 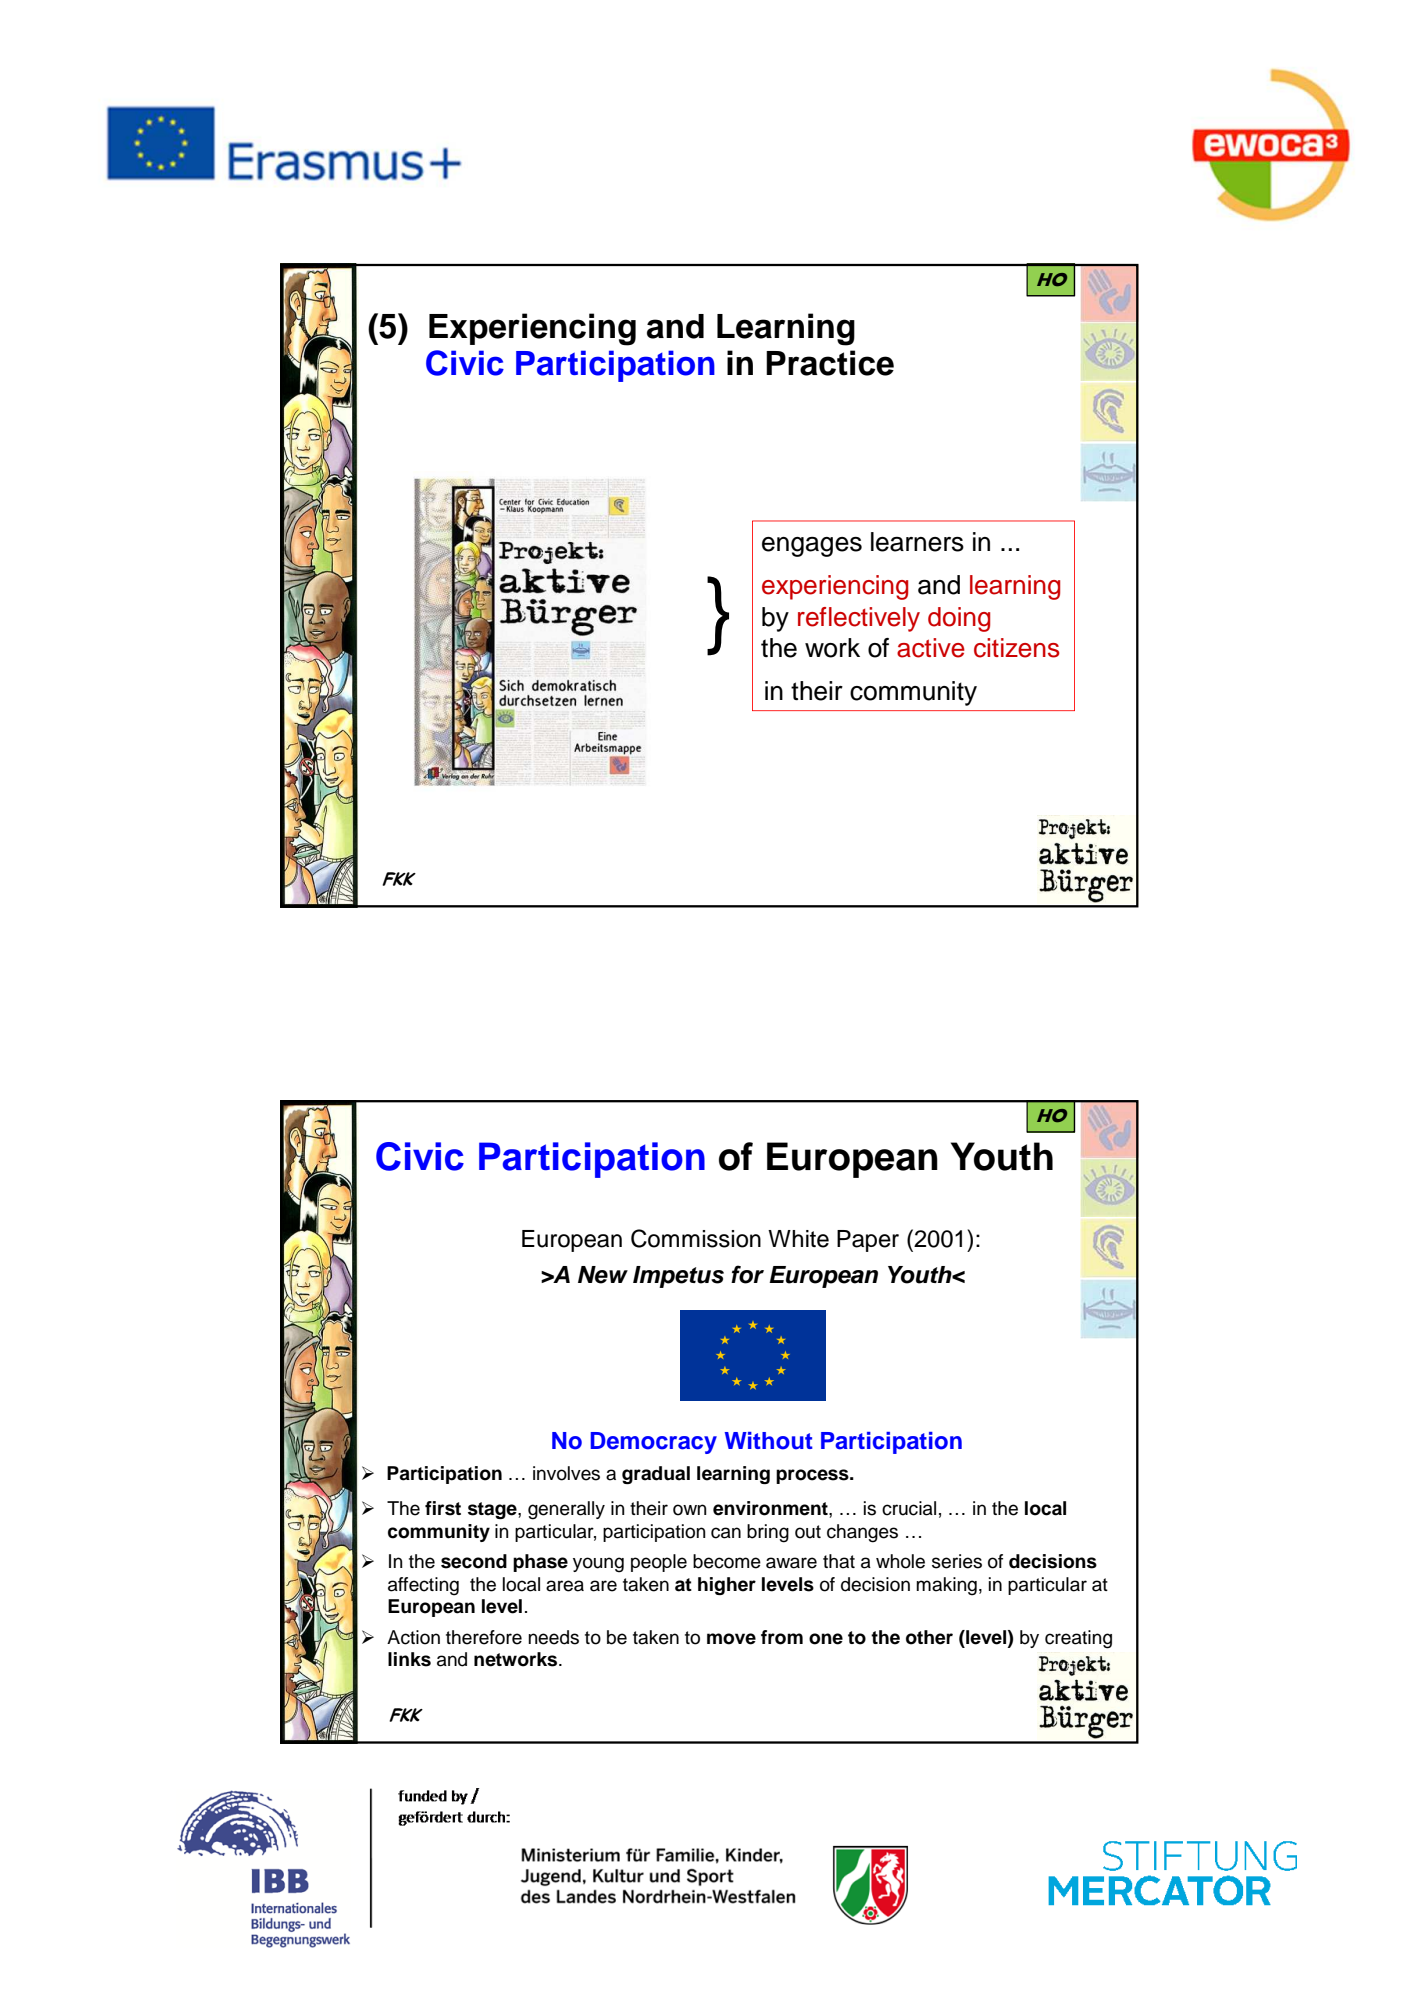 What do you see at coordinates (830, 363) in the screenshot?
I see `Practice` at bounding box center [830, 363].
